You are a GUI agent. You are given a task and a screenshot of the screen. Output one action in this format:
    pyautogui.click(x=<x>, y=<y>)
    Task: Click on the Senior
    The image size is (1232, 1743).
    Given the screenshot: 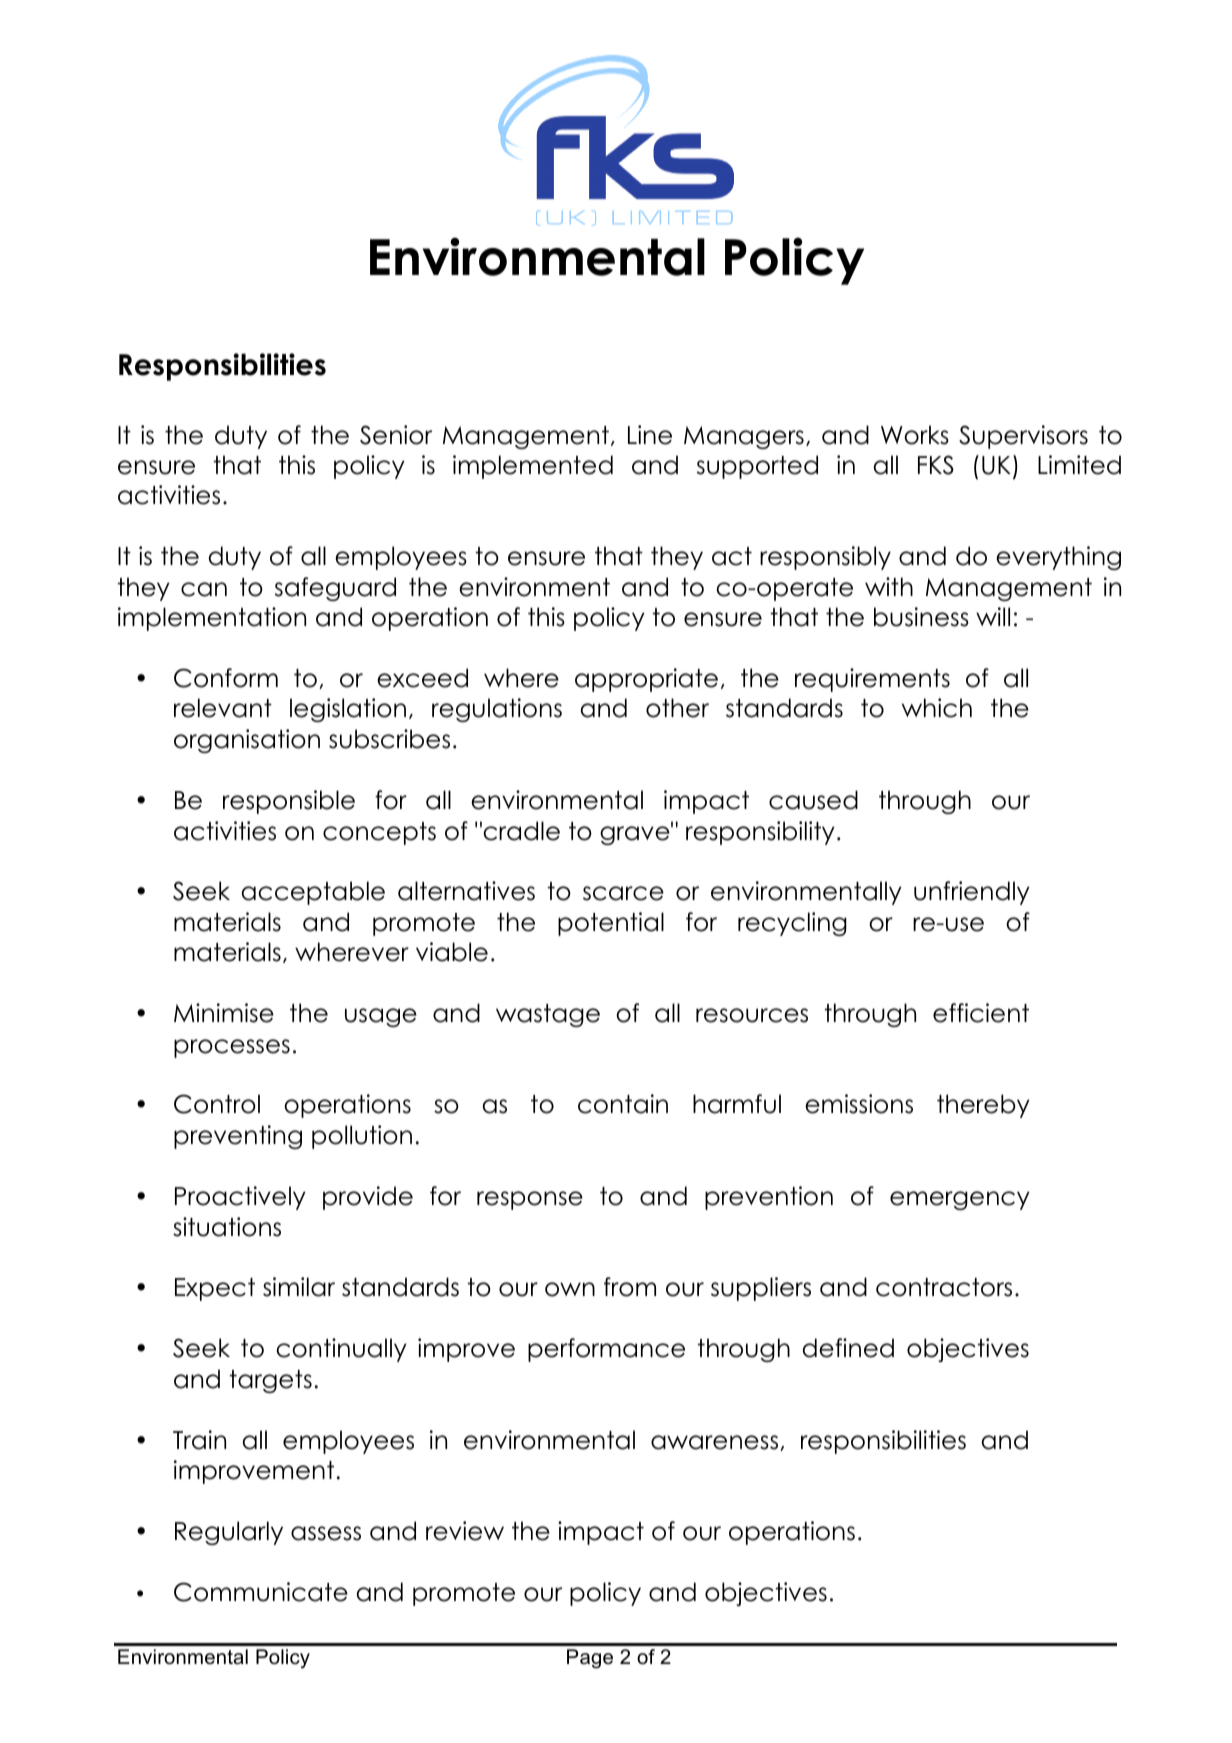 What is the action you would take?
    pyautogui.click(x=396, y=435)
